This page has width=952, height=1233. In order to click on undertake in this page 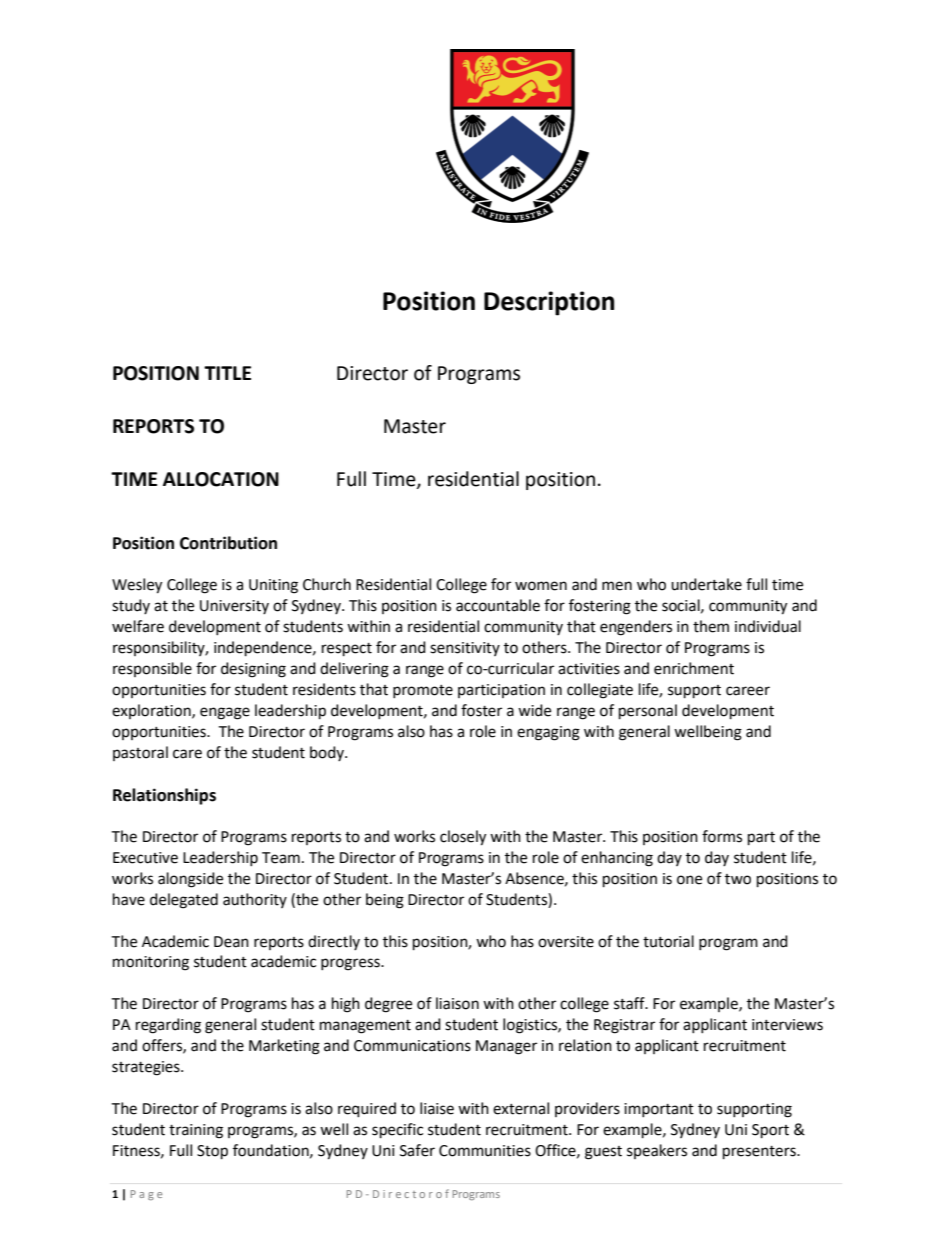, I will do `click(706, 584)`.
